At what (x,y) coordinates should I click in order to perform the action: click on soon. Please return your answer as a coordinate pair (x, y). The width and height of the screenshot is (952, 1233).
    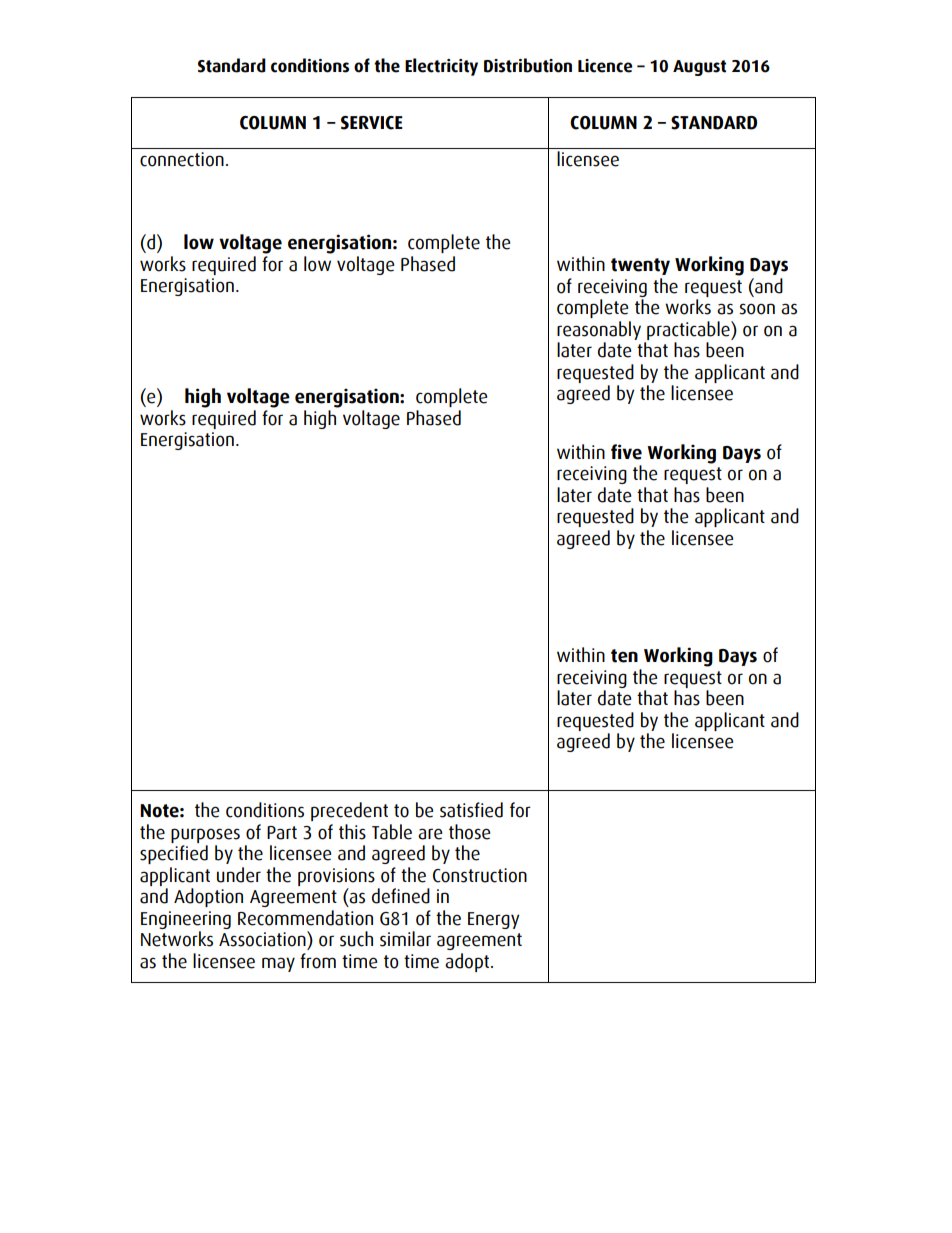
    Looking at the image, I should click on (757, 309).
